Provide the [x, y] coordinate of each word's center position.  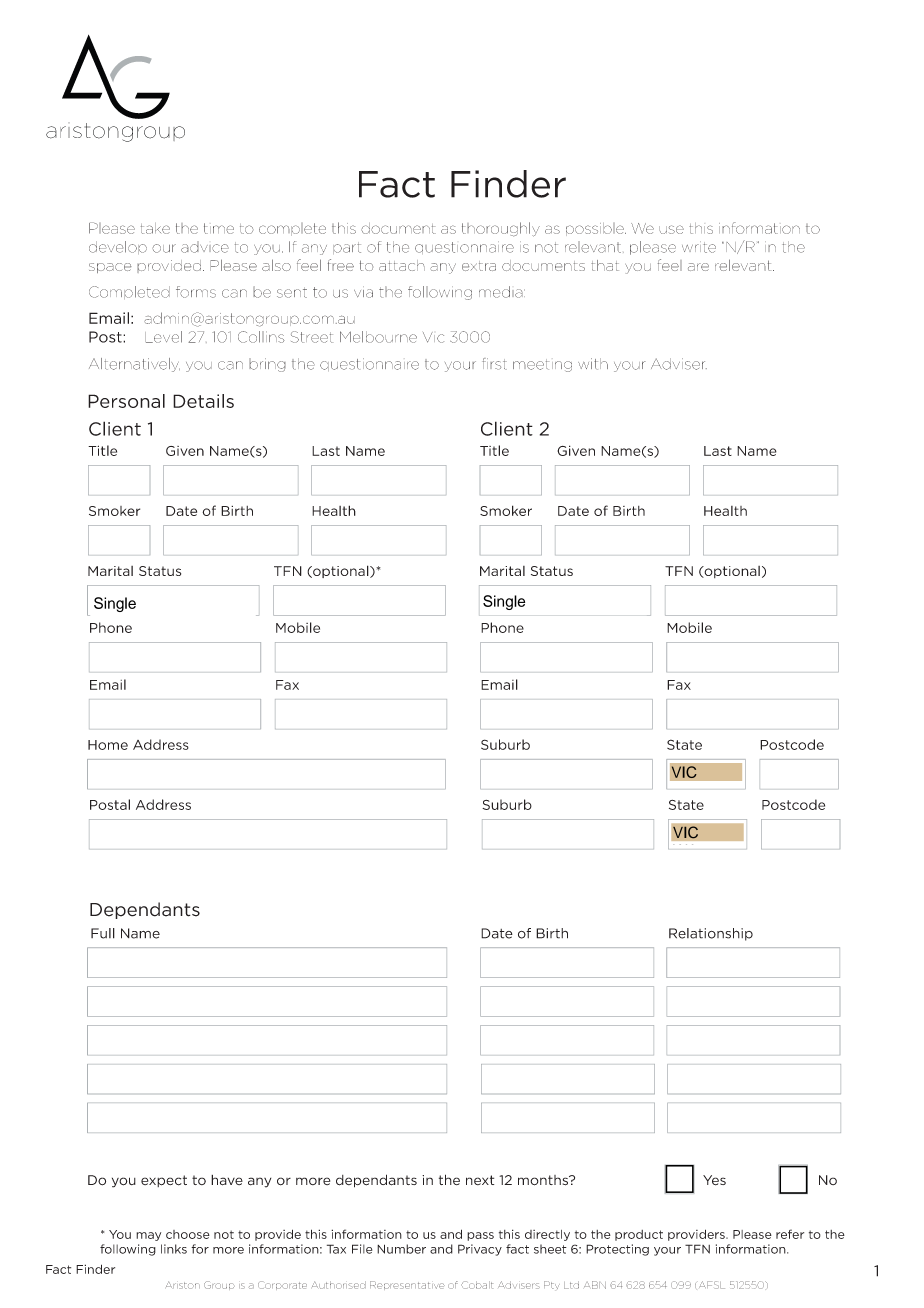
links [174, 1249]
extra [479, 266]
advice [205, 247]
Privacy [480, 1250]
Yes [714, 1180]
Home [108, 745]
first [494, 364]
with [593, 364]
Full [103, 933]
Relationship [711, 934]
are [698, 267]
